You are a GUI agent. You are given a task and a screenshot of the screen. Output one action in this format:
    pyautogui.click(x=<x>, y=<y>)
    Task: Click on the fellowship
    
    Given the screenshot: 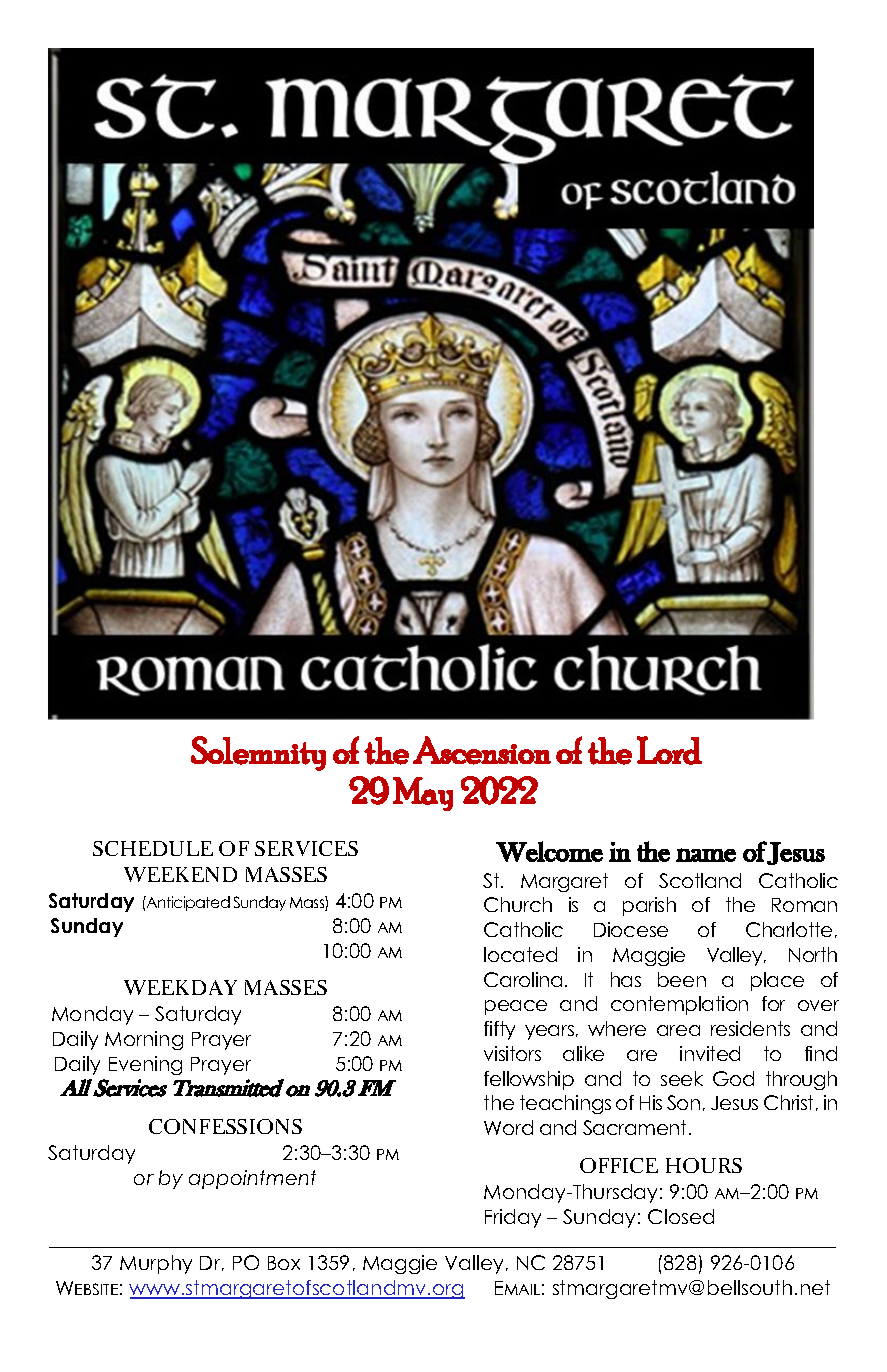 What is the action you would take?
    pyautogui.click(x=529, y=1080)
